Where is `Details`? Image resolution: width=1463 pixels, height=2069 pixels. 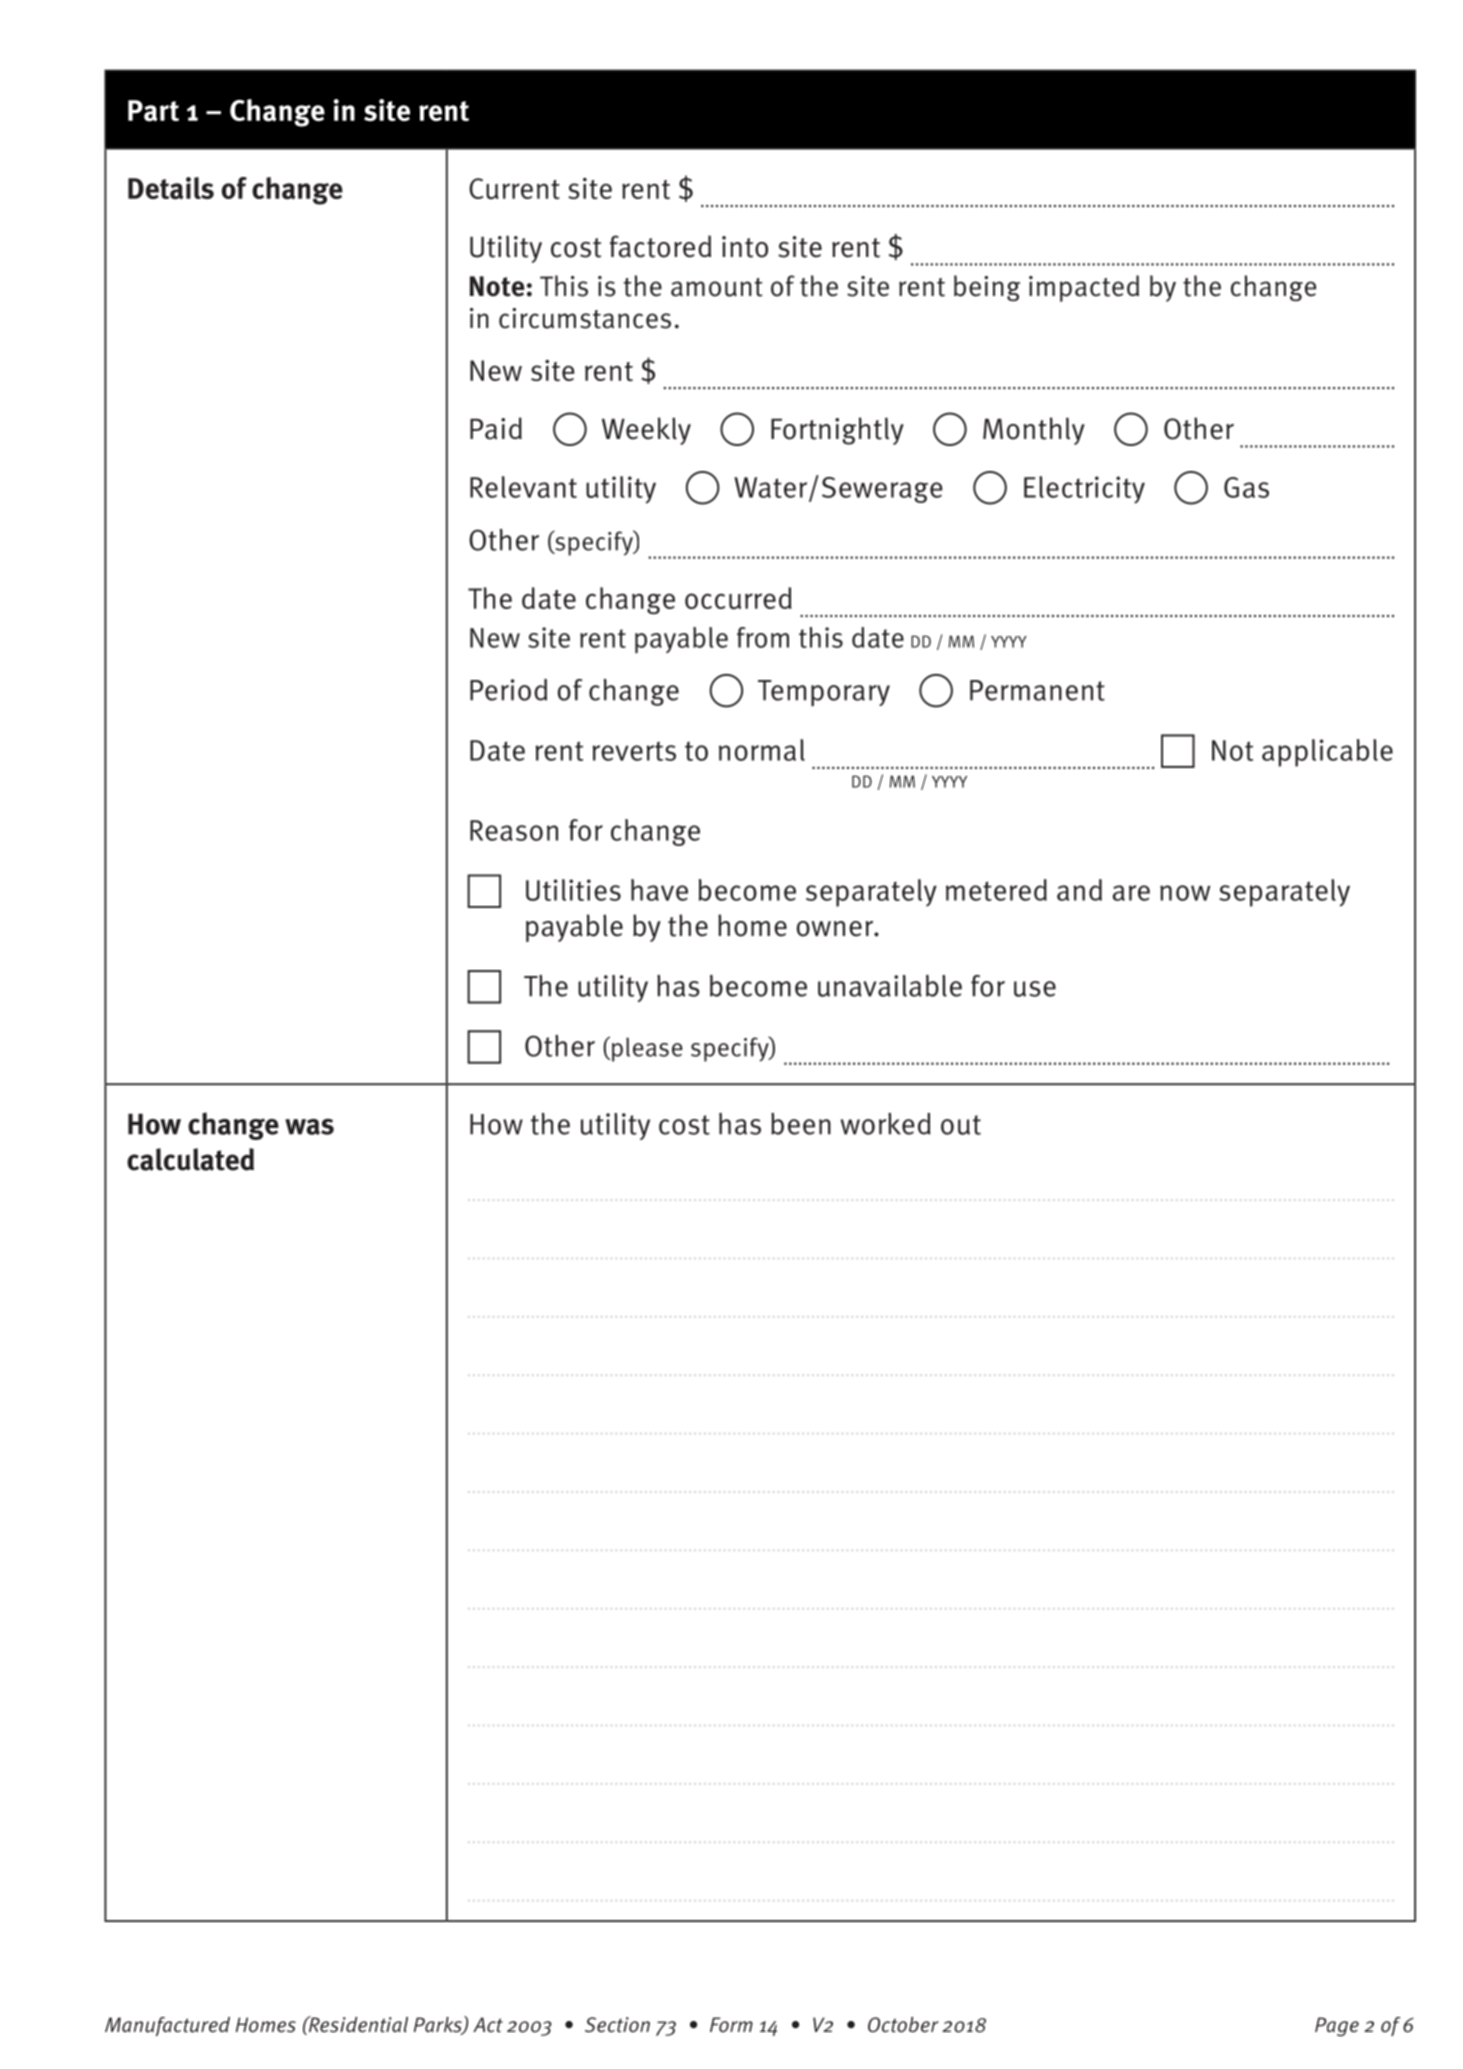 Details is located at coordinates (171, 188).
